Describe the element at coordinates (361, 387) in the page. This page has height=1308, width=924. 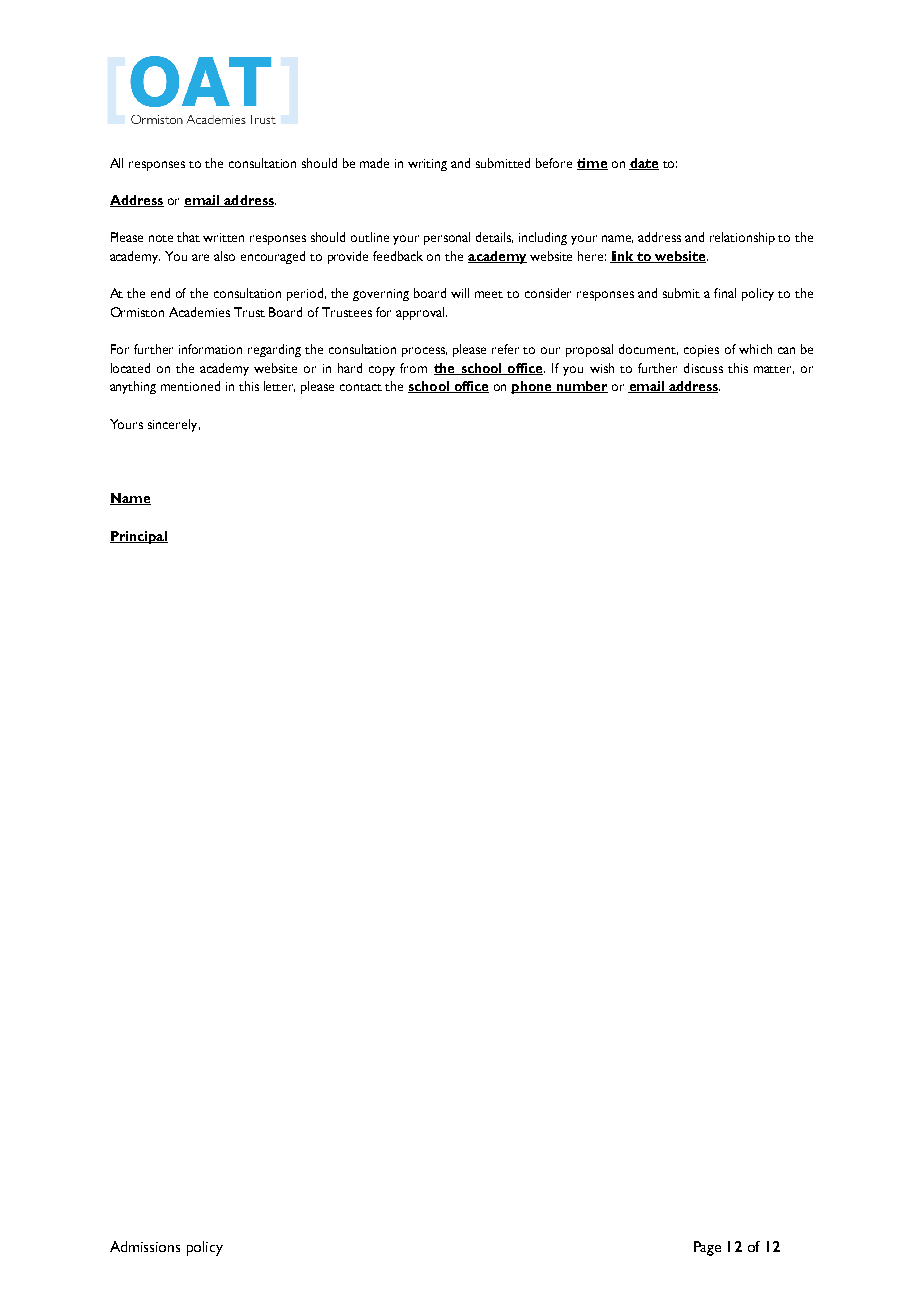
I see `contact` at that location.
